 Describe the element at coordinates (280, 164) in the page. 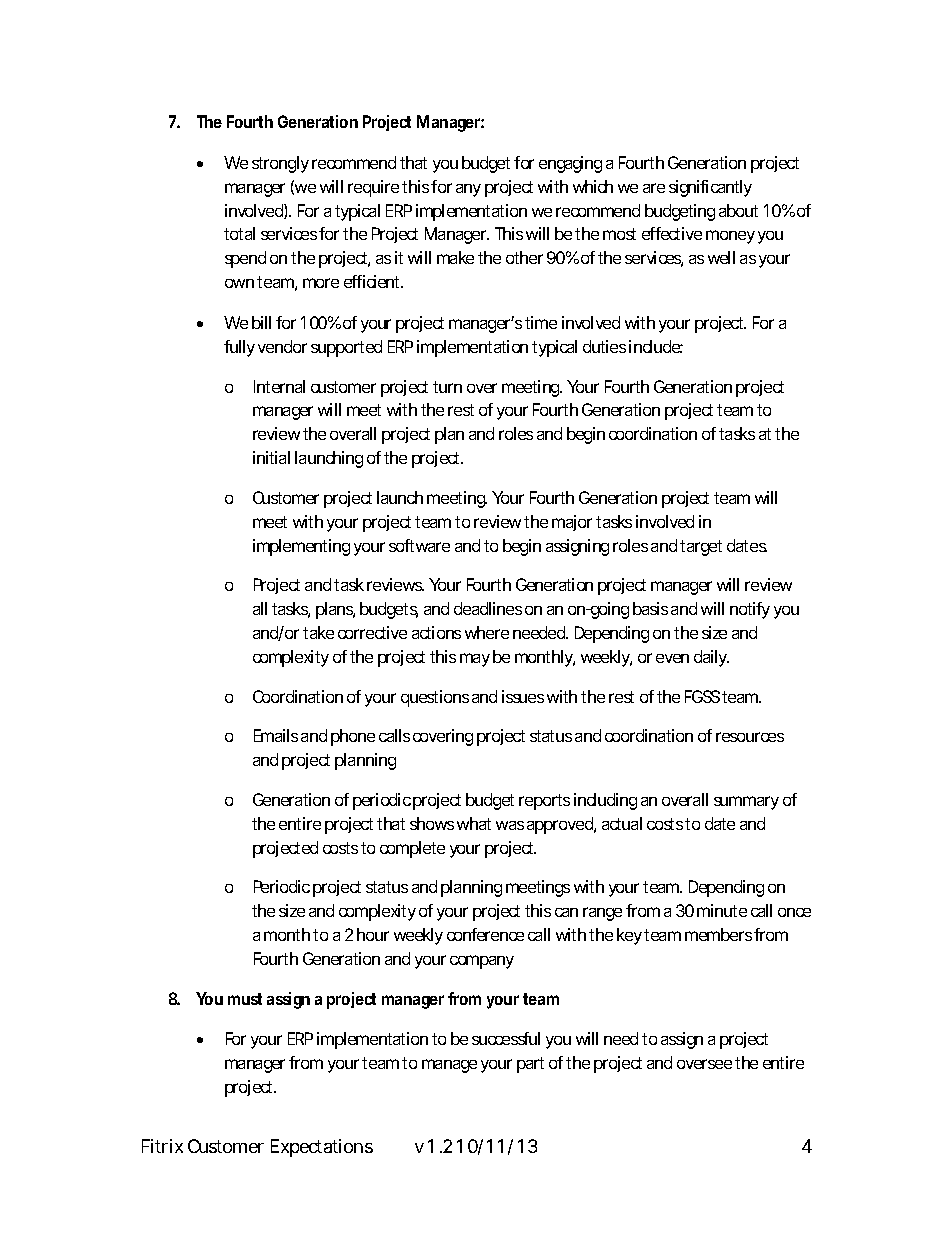

I see `strongly` at that location.
